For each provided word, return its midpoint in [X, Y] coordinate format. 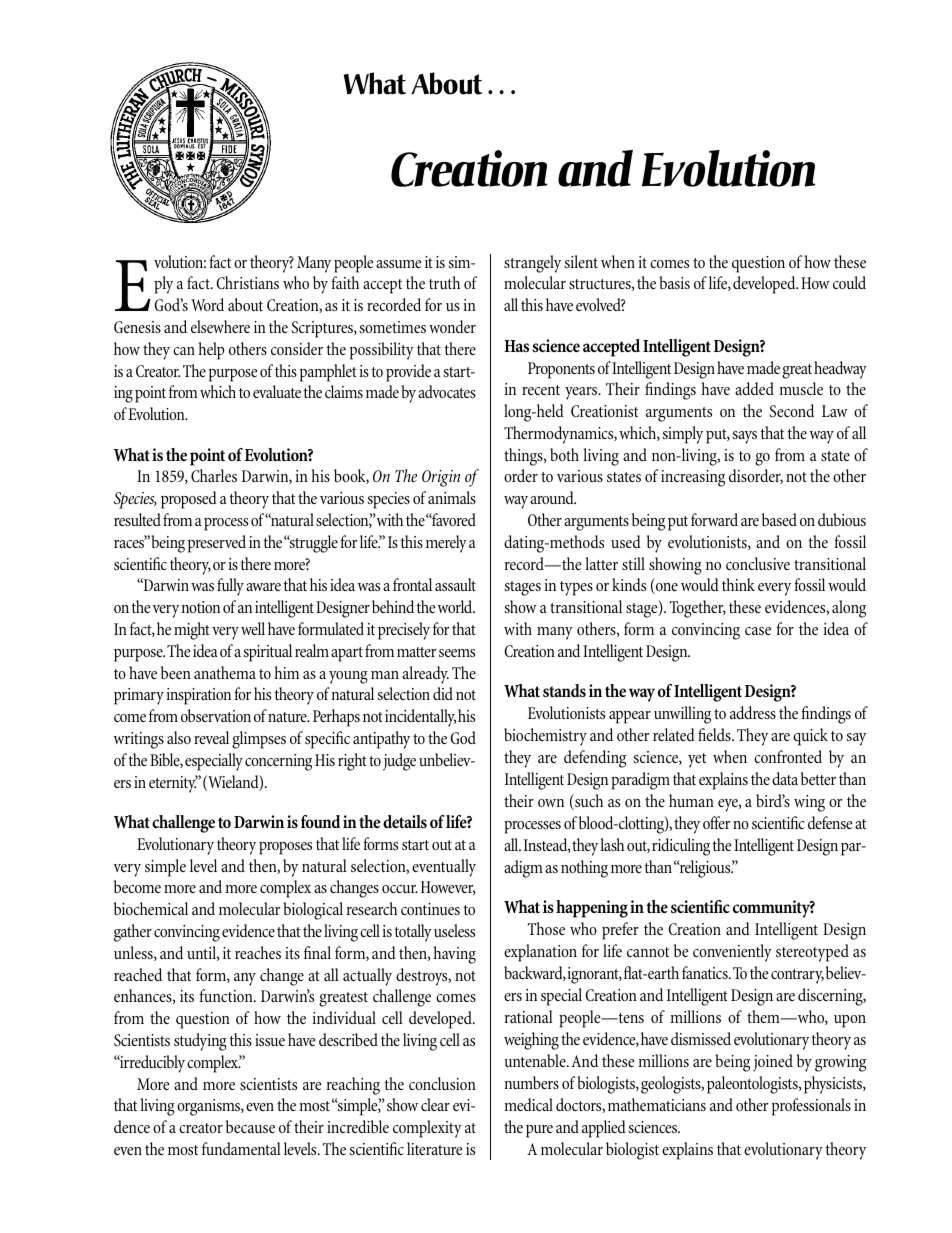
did [443, 693]
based [779, 519]
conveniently [732, 953]
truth [444, 282]
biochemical [151, 908]
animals [452, 497]
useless [454, 930]
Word [207, 304]
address [753, 712]
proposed [189, 500]
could [849, 282]
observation [216, 715]
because [250, 1126]
